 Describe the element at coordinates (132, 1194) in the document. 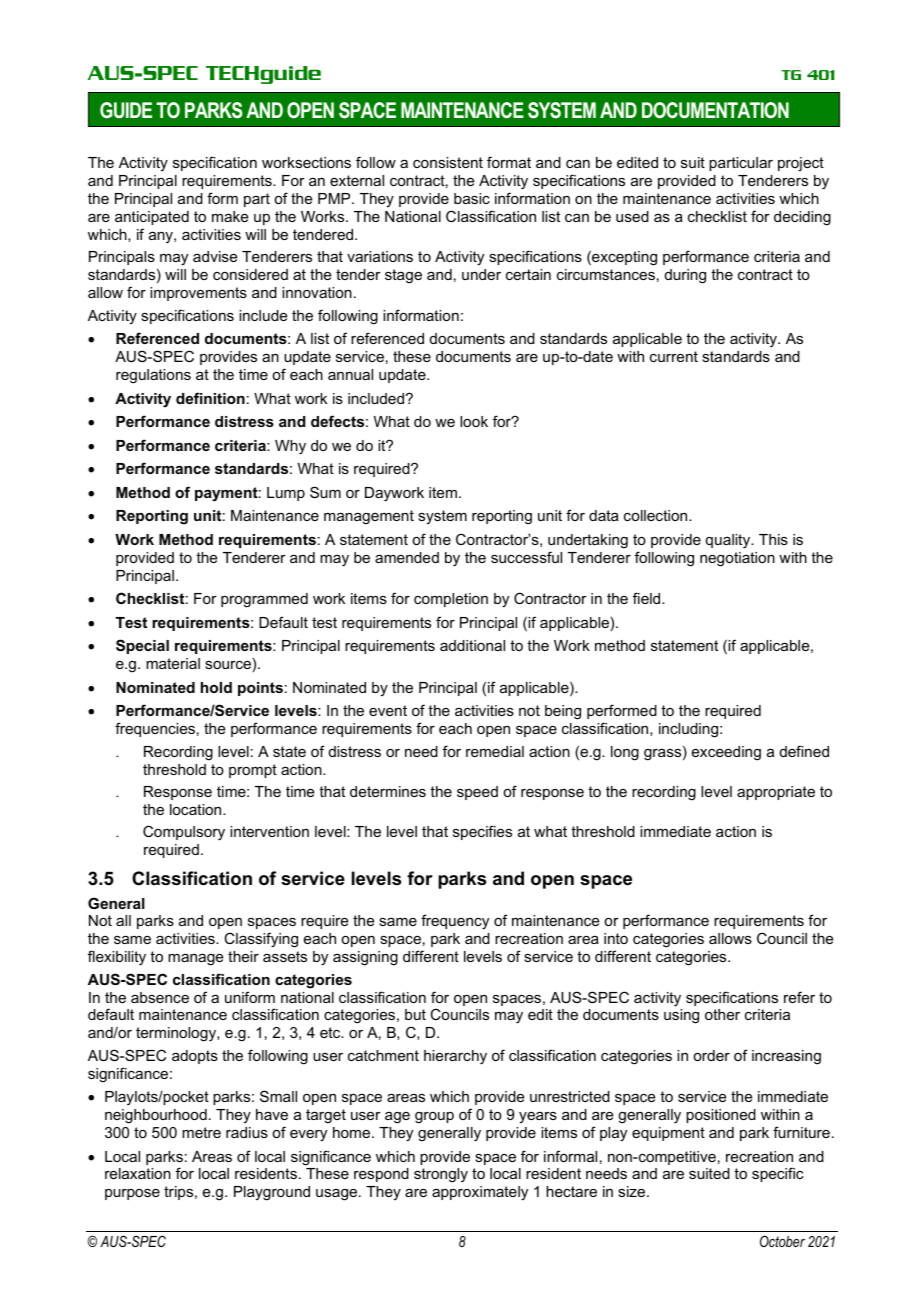

I see `purpose` at that location.
